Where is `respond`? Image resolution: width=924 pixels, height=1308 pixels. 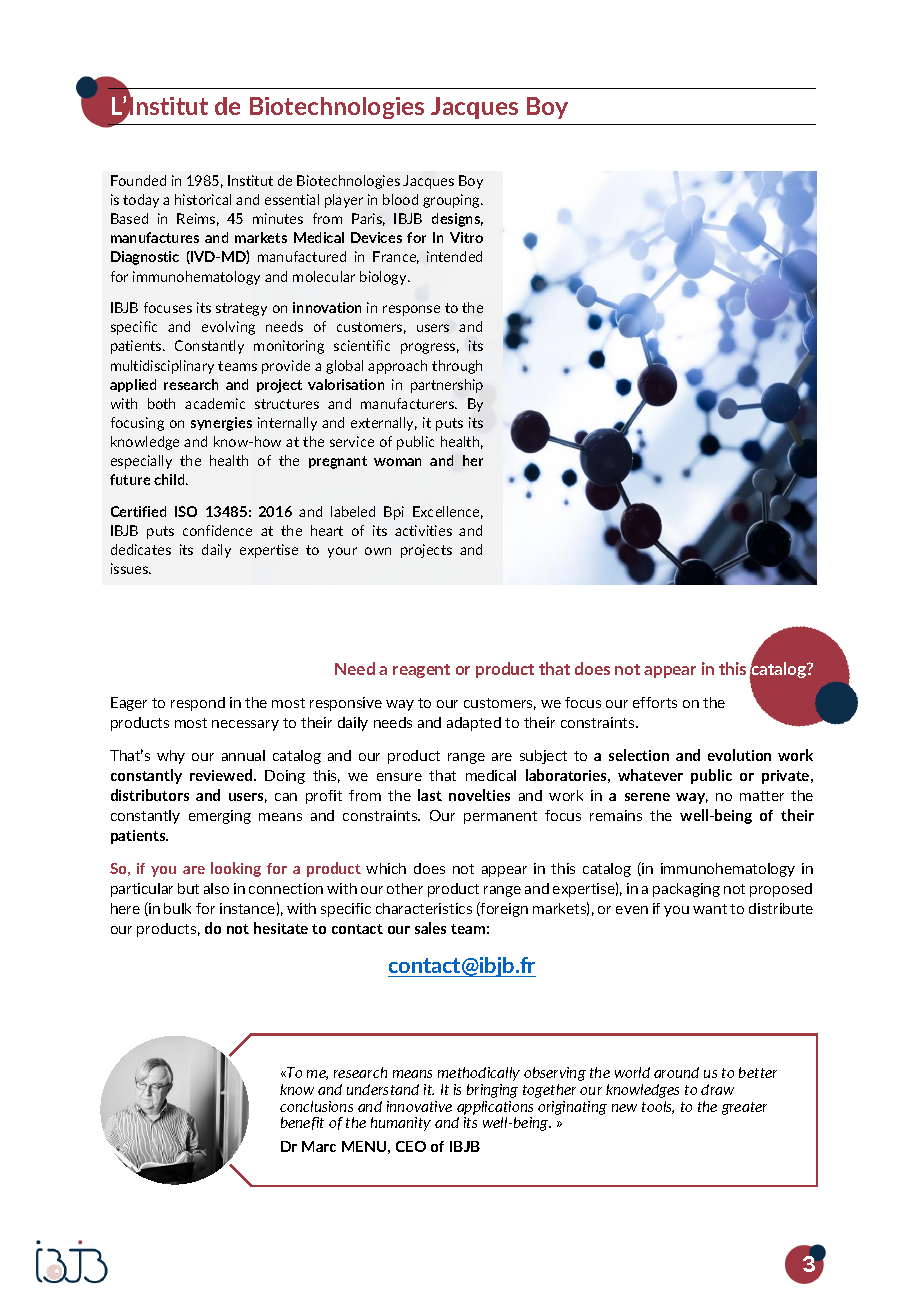 respond is located at coordinates (198, 704).
